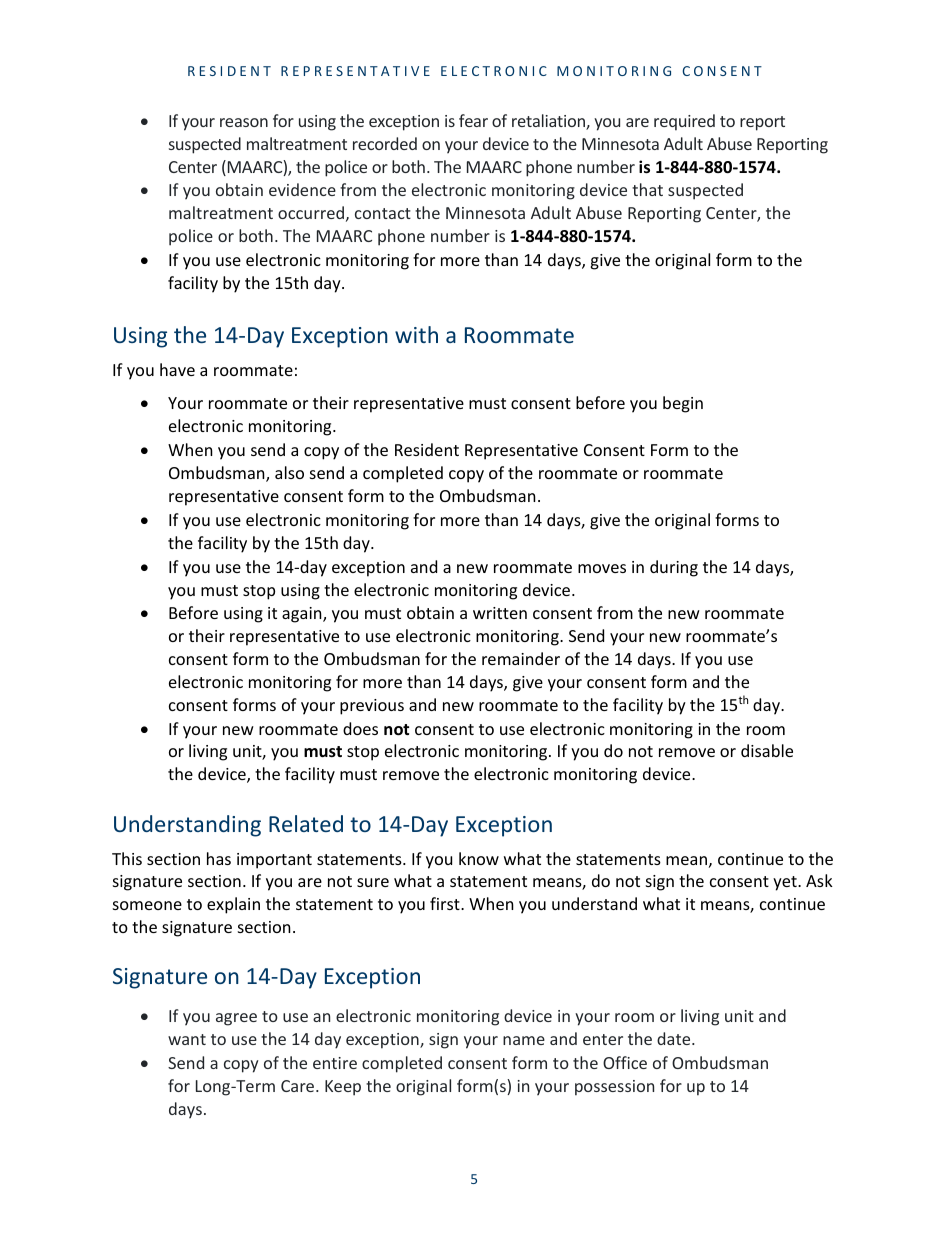 The height and width of the screenshot is (1233, 952). I want to click on reason, so click(244, 122).
